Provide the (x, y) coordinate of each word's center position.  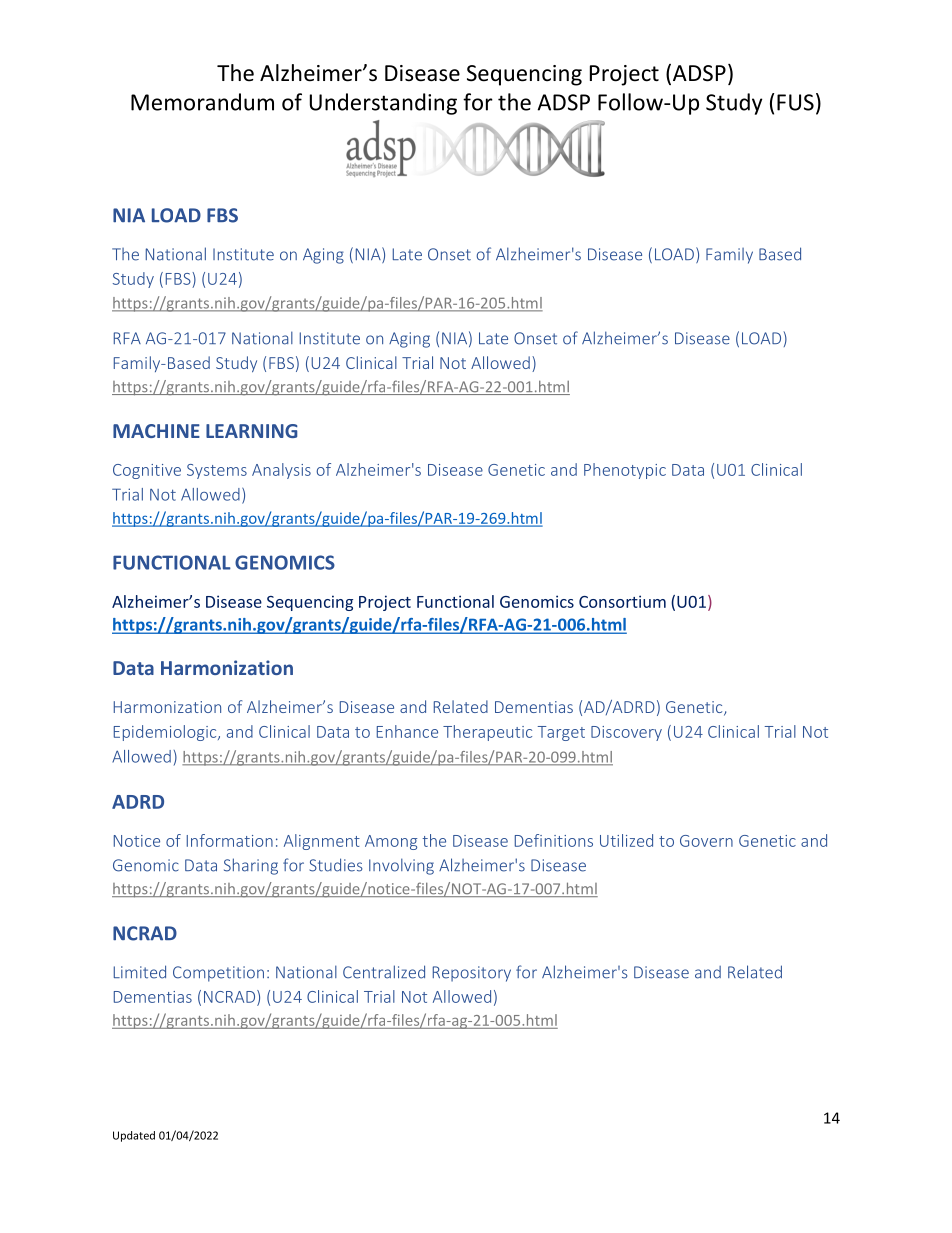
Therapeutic (487, 733)
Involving (401, 866)
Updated (134, 1136)
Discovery (626, 733)
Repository (472, 974)
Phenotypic (625, 471)
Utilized (626, 840)
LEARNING (252, 431)
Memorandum (202, 102)
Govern (706, 841)
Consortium (622, 601)
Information (230, 840)
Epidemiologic (166, 733)
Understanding (383, 104)
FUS (795, 102)
